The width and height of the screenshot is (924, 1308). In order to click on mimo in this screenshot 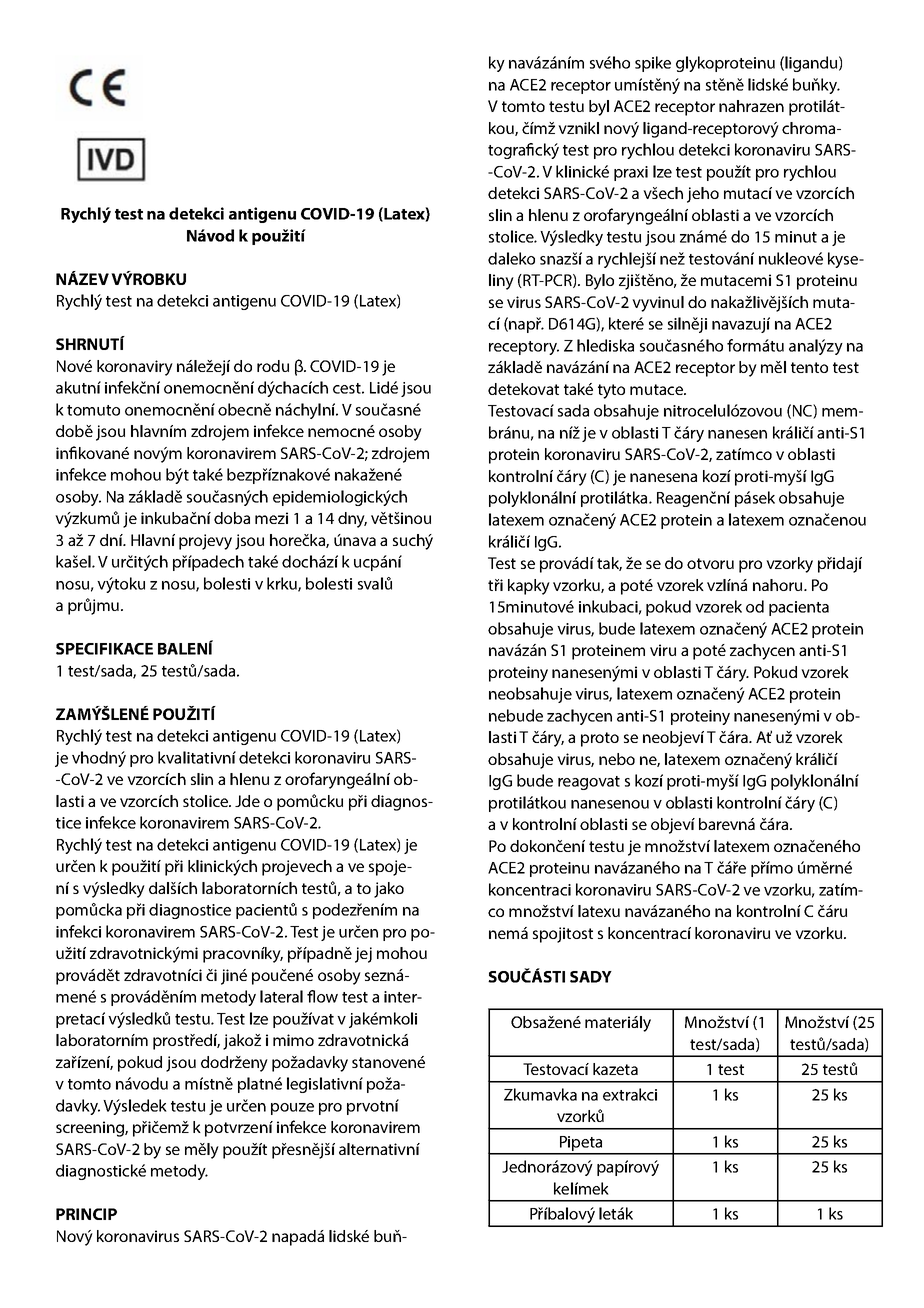, I will do `click(293, 1040)`.
